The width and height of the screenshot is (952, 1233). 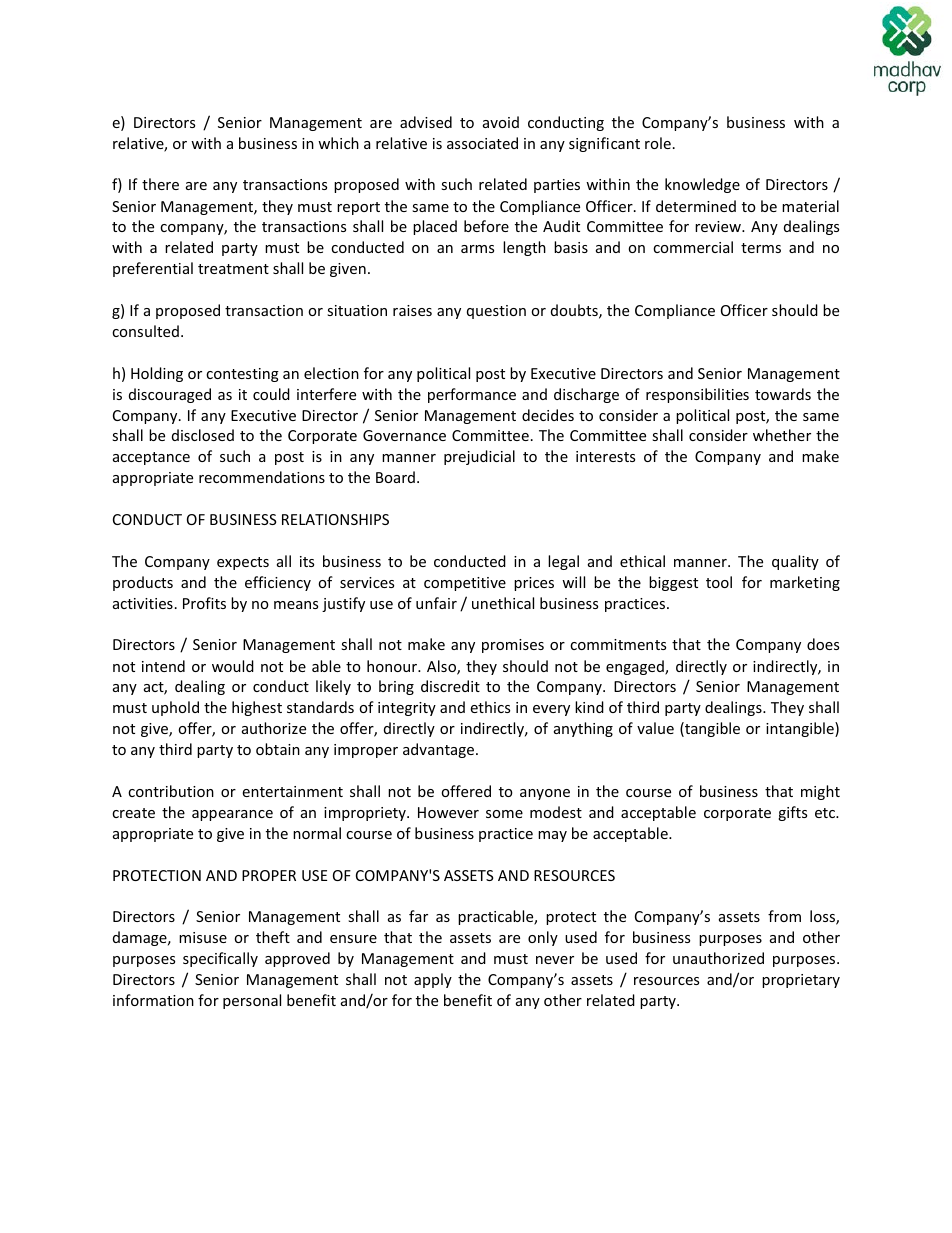 I want to click on highest, so click(x=257, y=708).
